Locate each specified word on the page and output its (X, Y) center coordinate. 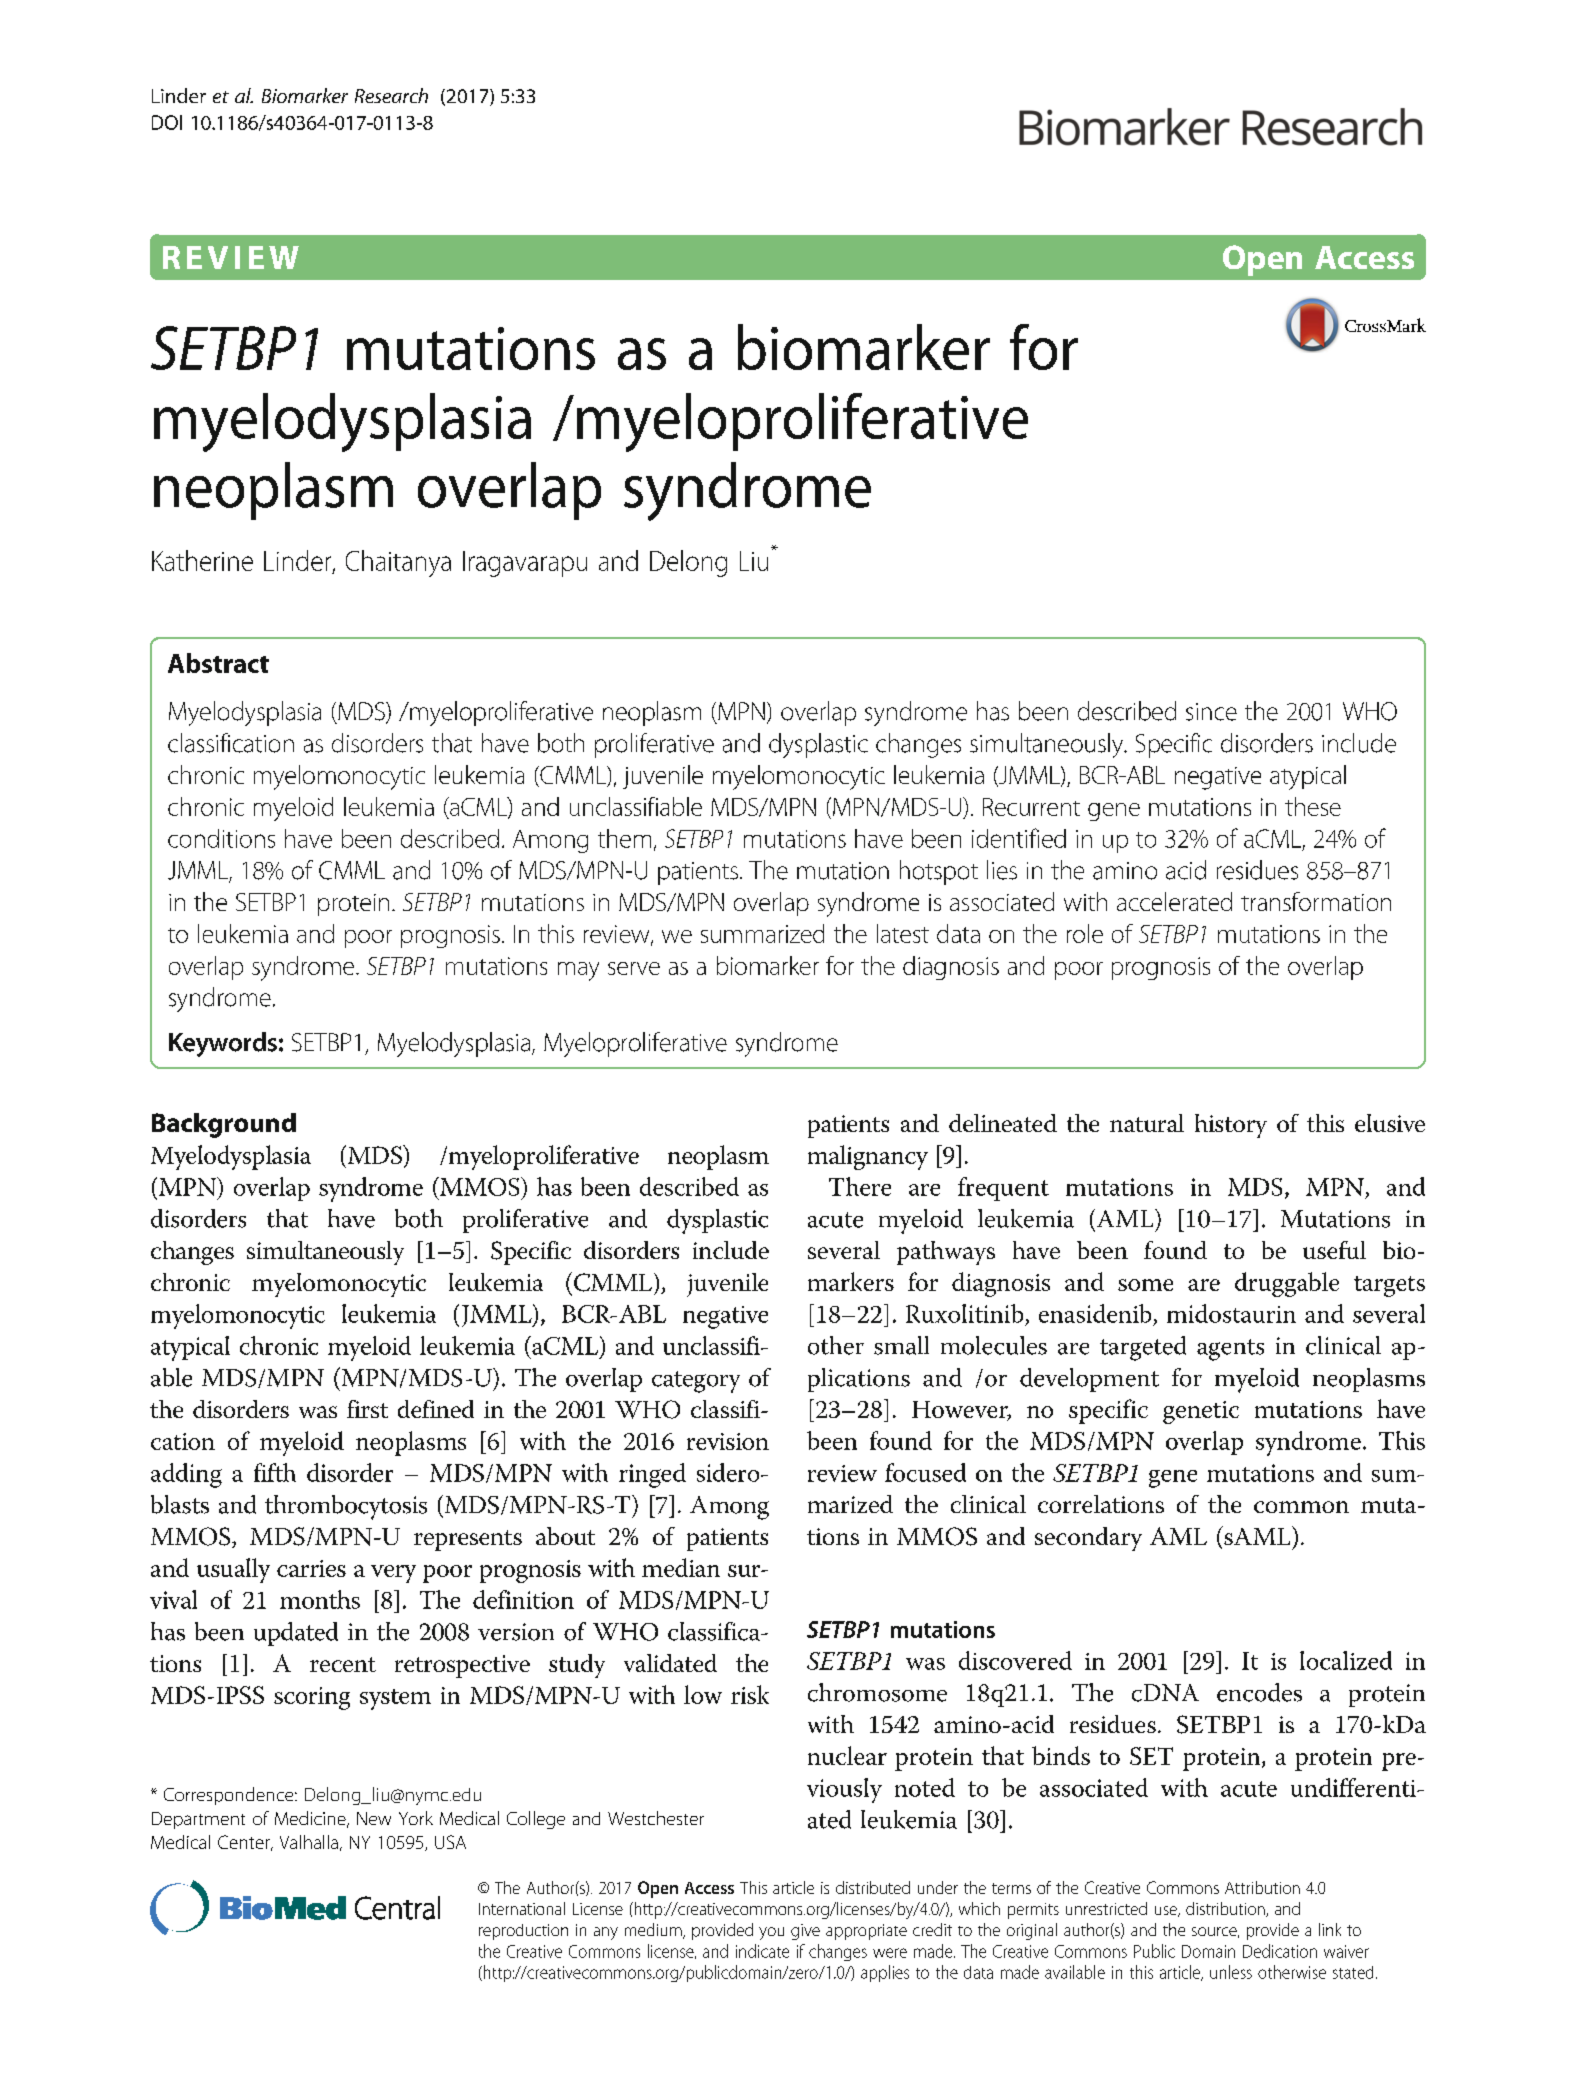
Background (224, 1125)
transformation (1316, 901)
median (681, 1567)
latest (903, 933)
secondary (1088, 1539)
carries (311, 1568)
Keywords (223, 1044)
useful (1334, 1250)
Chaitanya (398, 563)
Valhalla (309, 1842)
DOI (167, 122)
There (860, 1186)
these (1313, 806)
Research (391, 95)
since (1211, 712)
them (624, 838)
